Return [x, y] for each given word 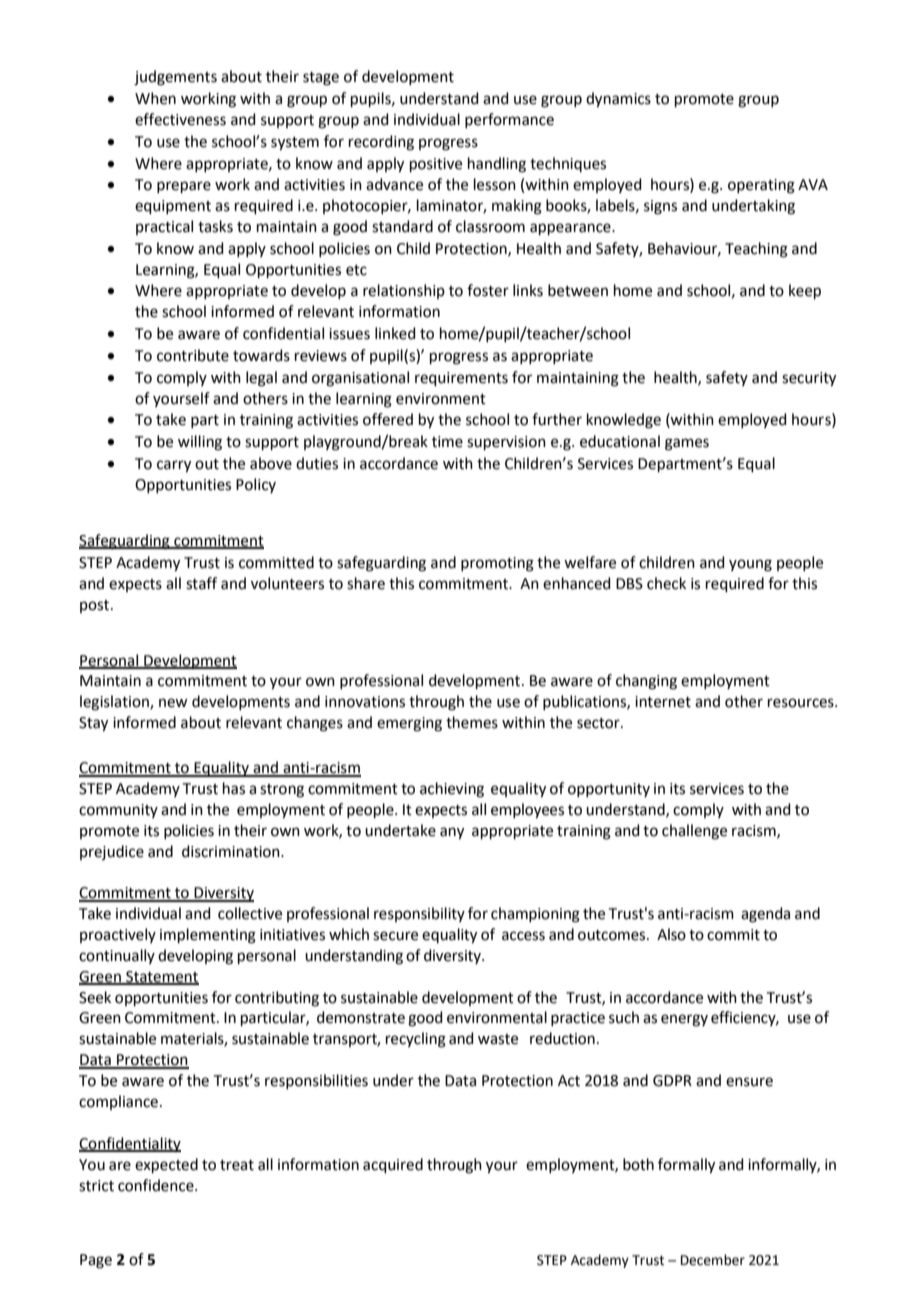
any [452, 833]
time [447, 442]
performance [509, 120]
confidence [157, 1185]
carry [174, 466]
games [687, 444]
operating [761, 186]
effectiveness [180, 119]
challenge [694, 832]
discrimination [232, 851]
